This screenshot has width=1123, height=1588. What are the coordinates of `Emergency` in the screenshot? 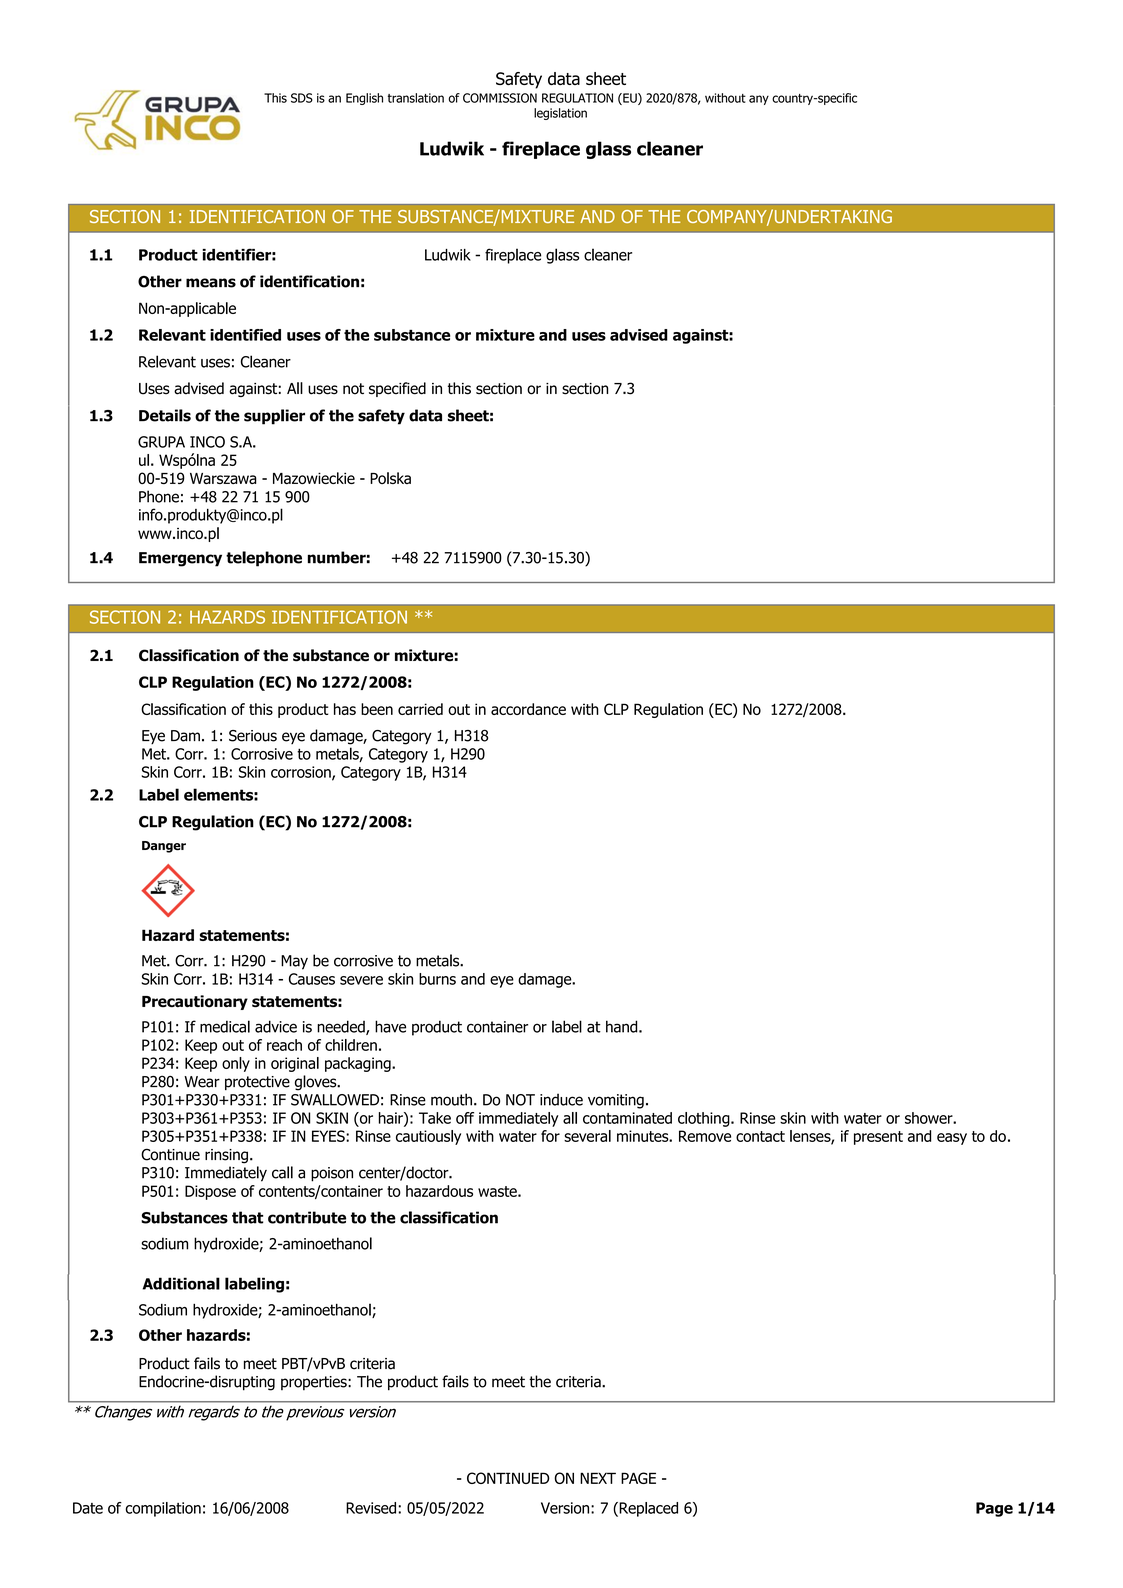 It's located at (180, 559).
